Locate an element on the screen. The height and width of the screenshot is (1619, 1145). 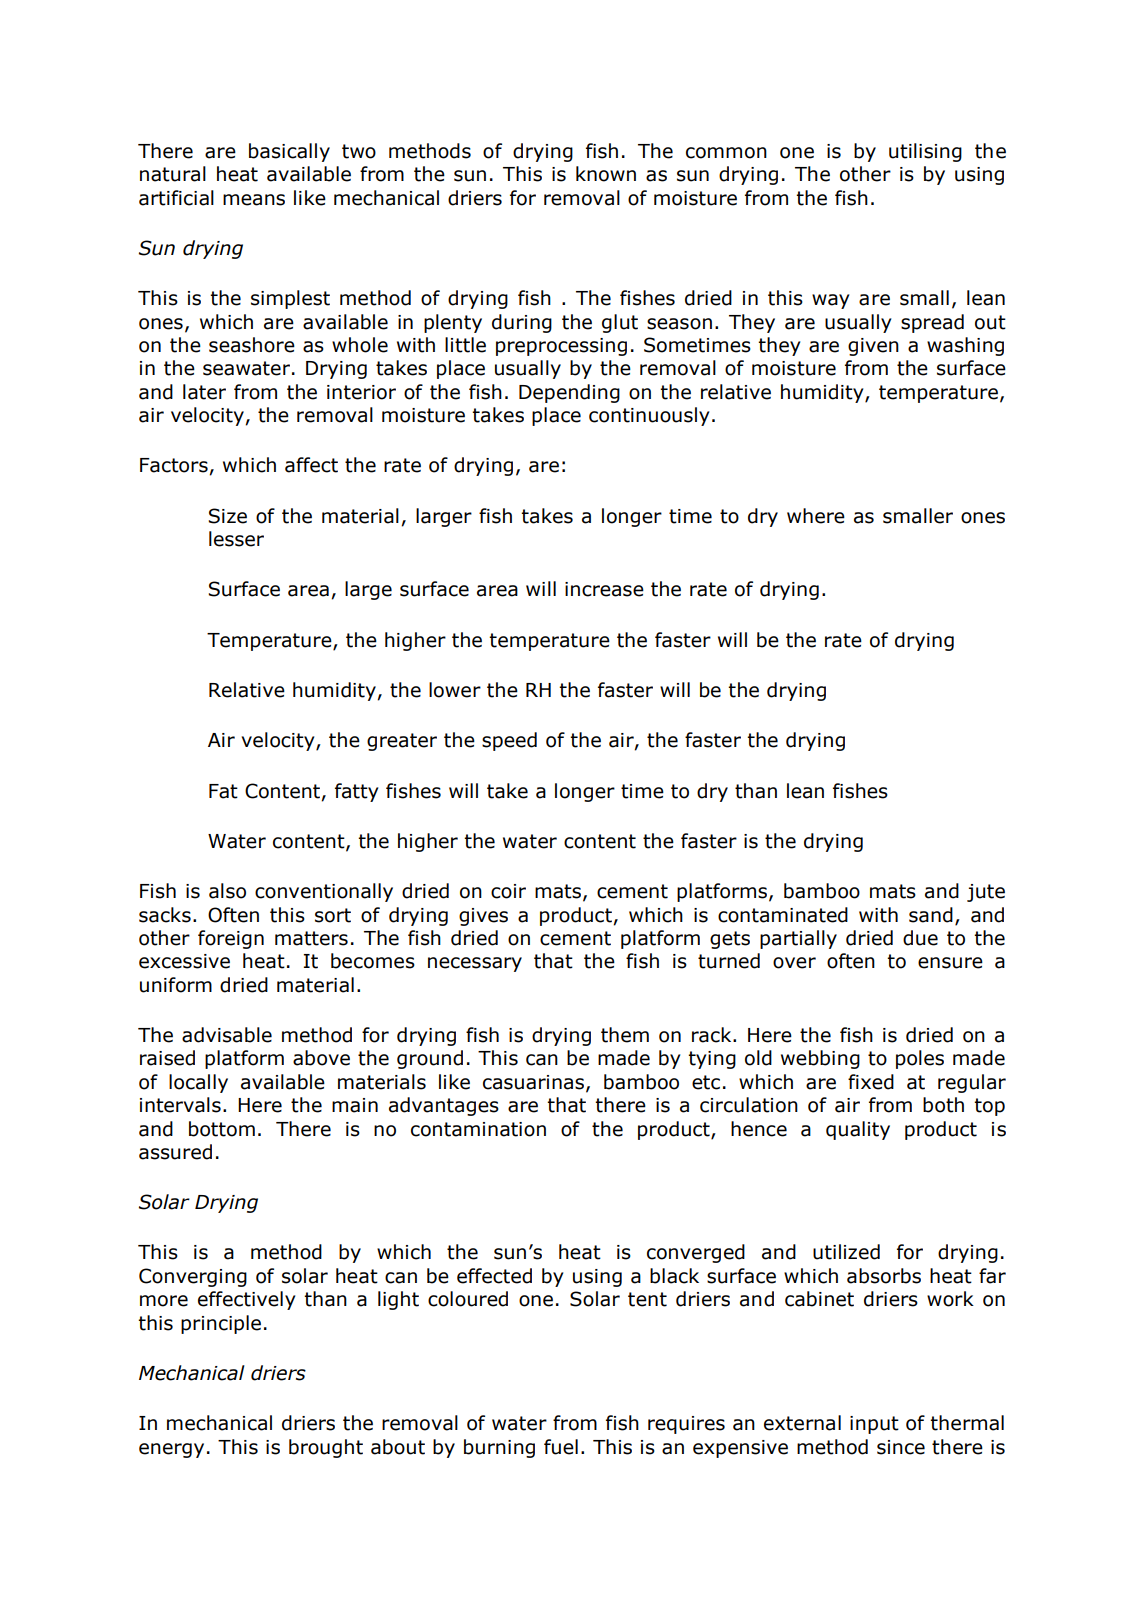
Depending is located at coordinates (569, 393).
